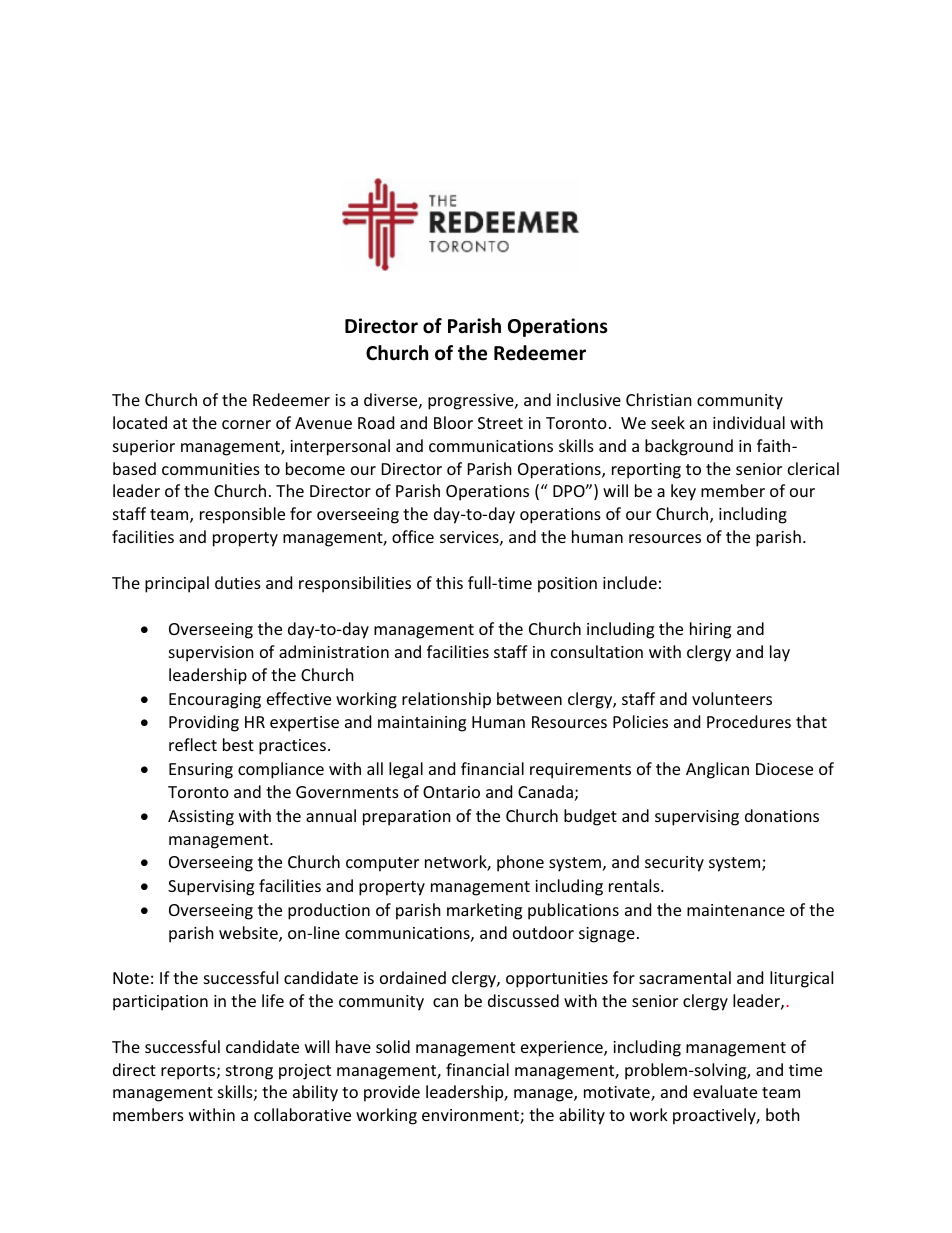  What do you see at coordinates (413, 977) in the screenshot?
I see `ordained` at bounding box center [413, 977].
